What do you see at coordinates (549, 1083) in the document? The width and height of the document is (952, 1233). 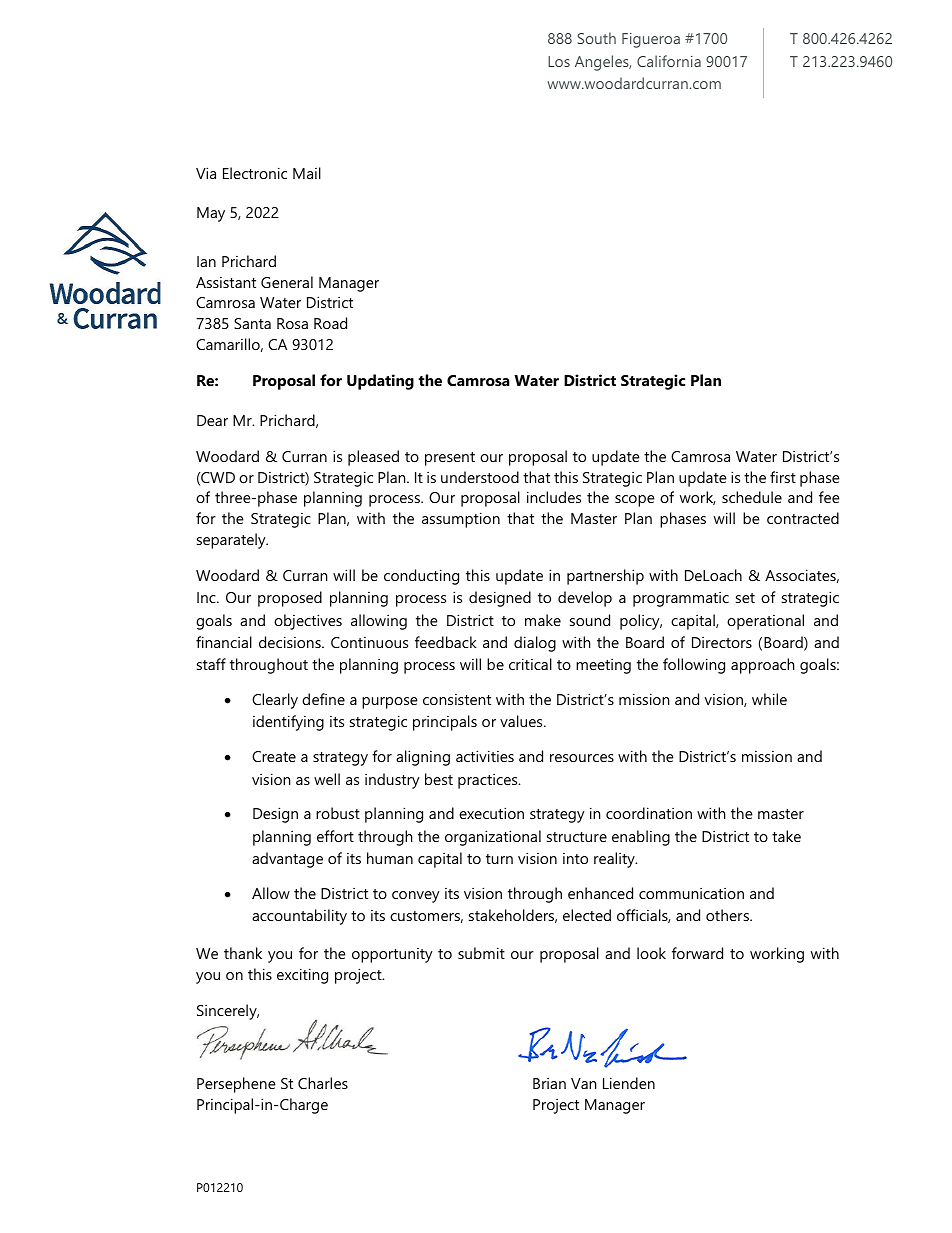 I see `Brian` at bounding box center [549, 1083].
